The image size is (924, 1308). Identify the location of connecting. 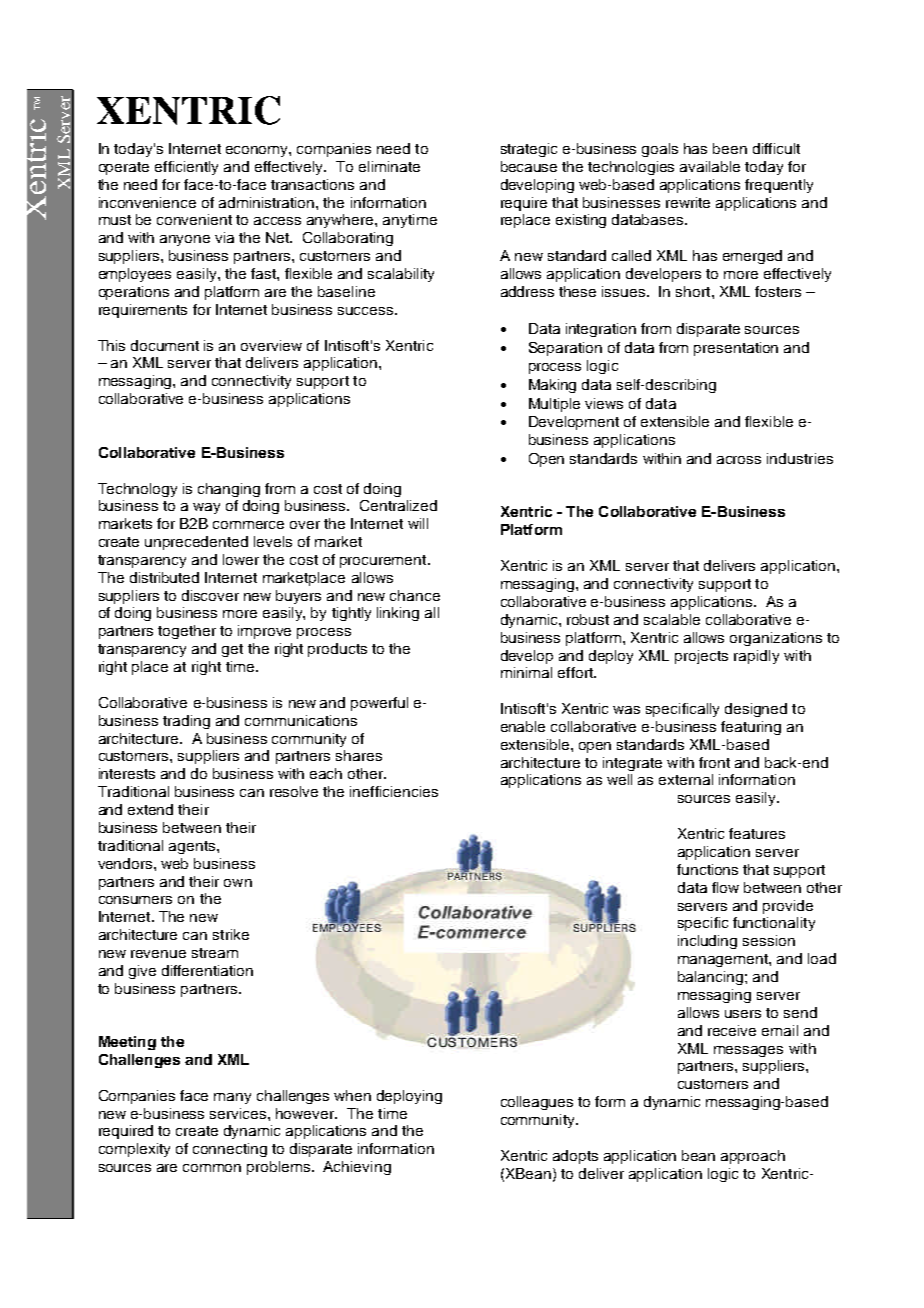
(230, 1150).
